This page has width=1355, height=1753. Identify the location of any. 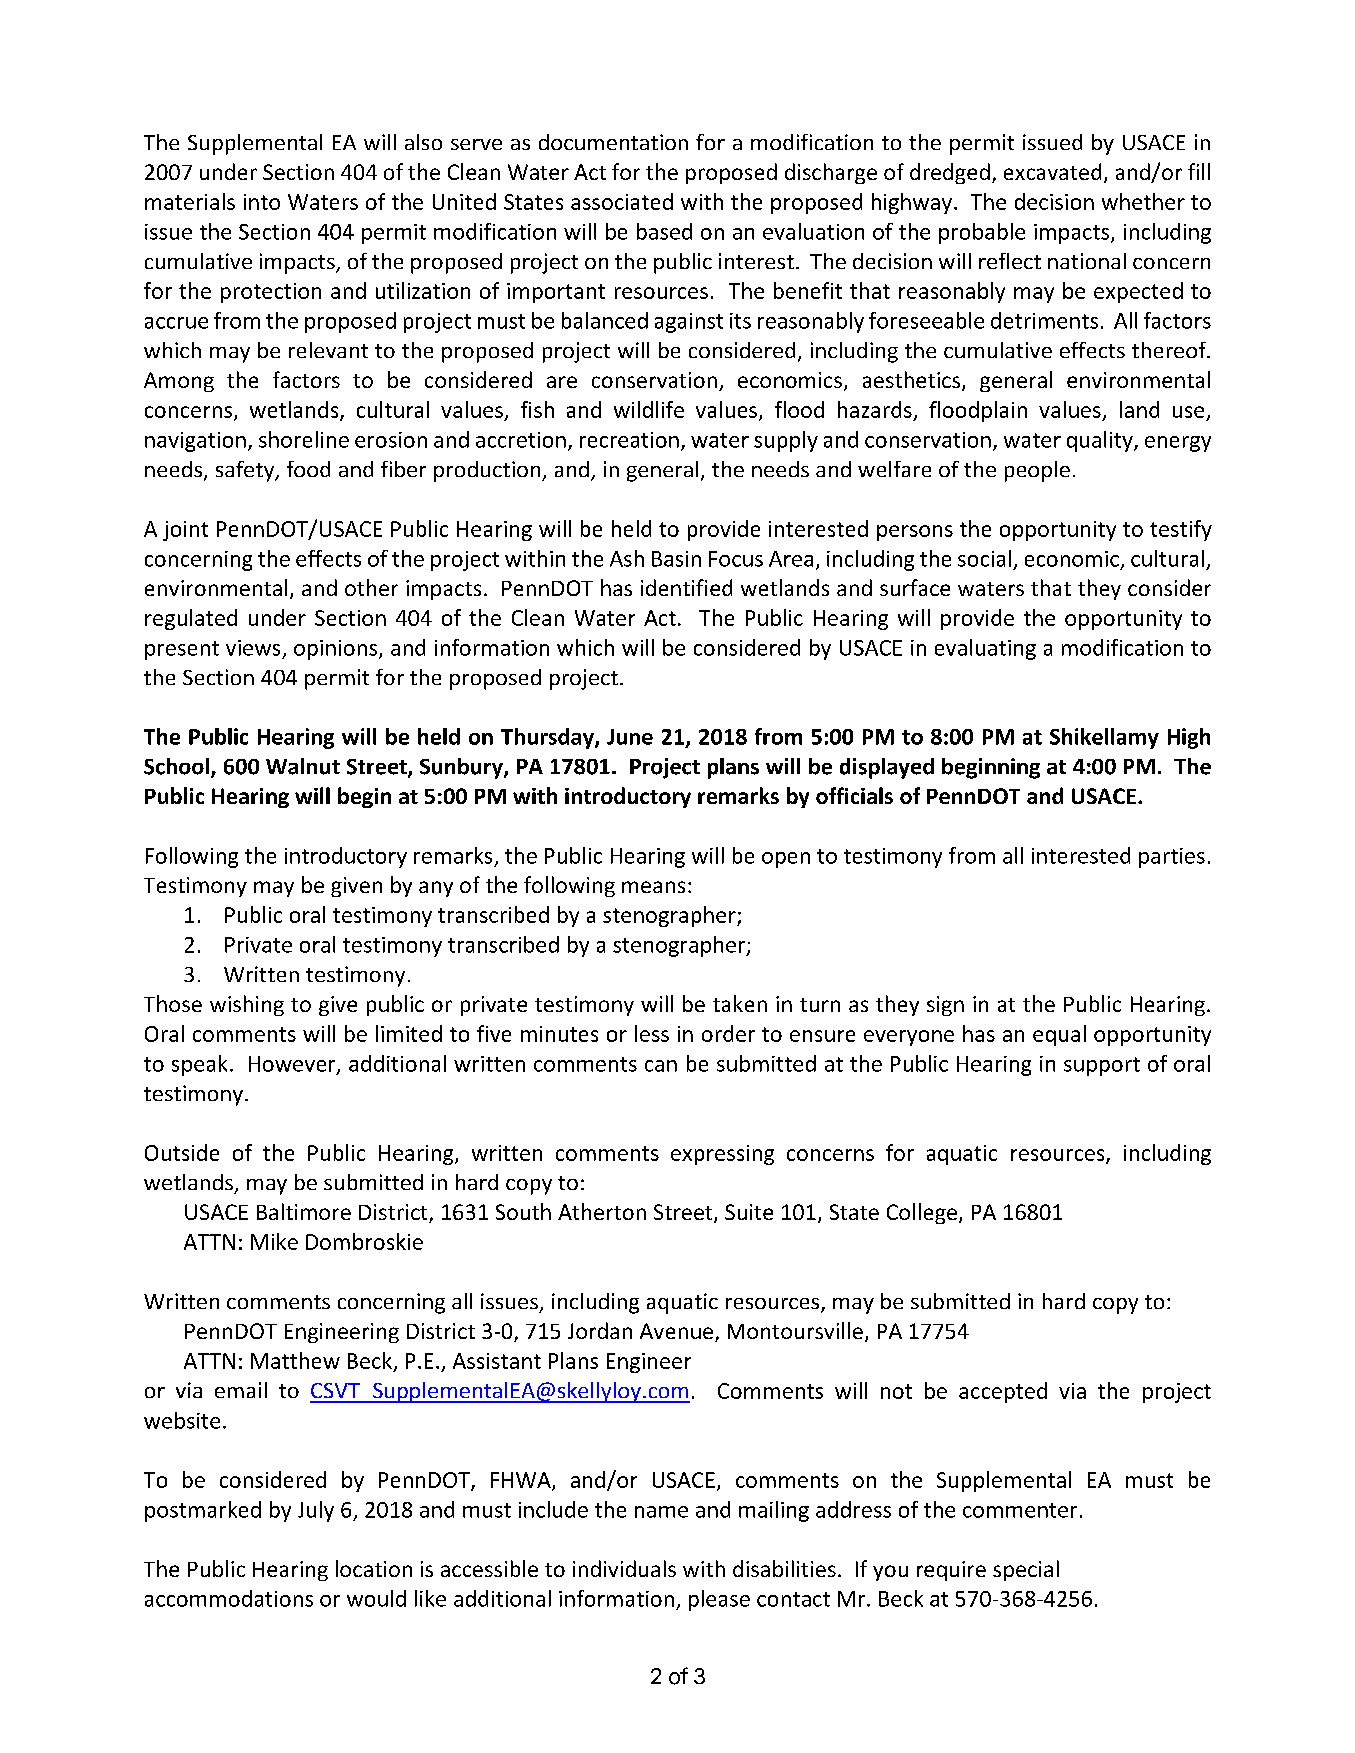
(436, 889).
